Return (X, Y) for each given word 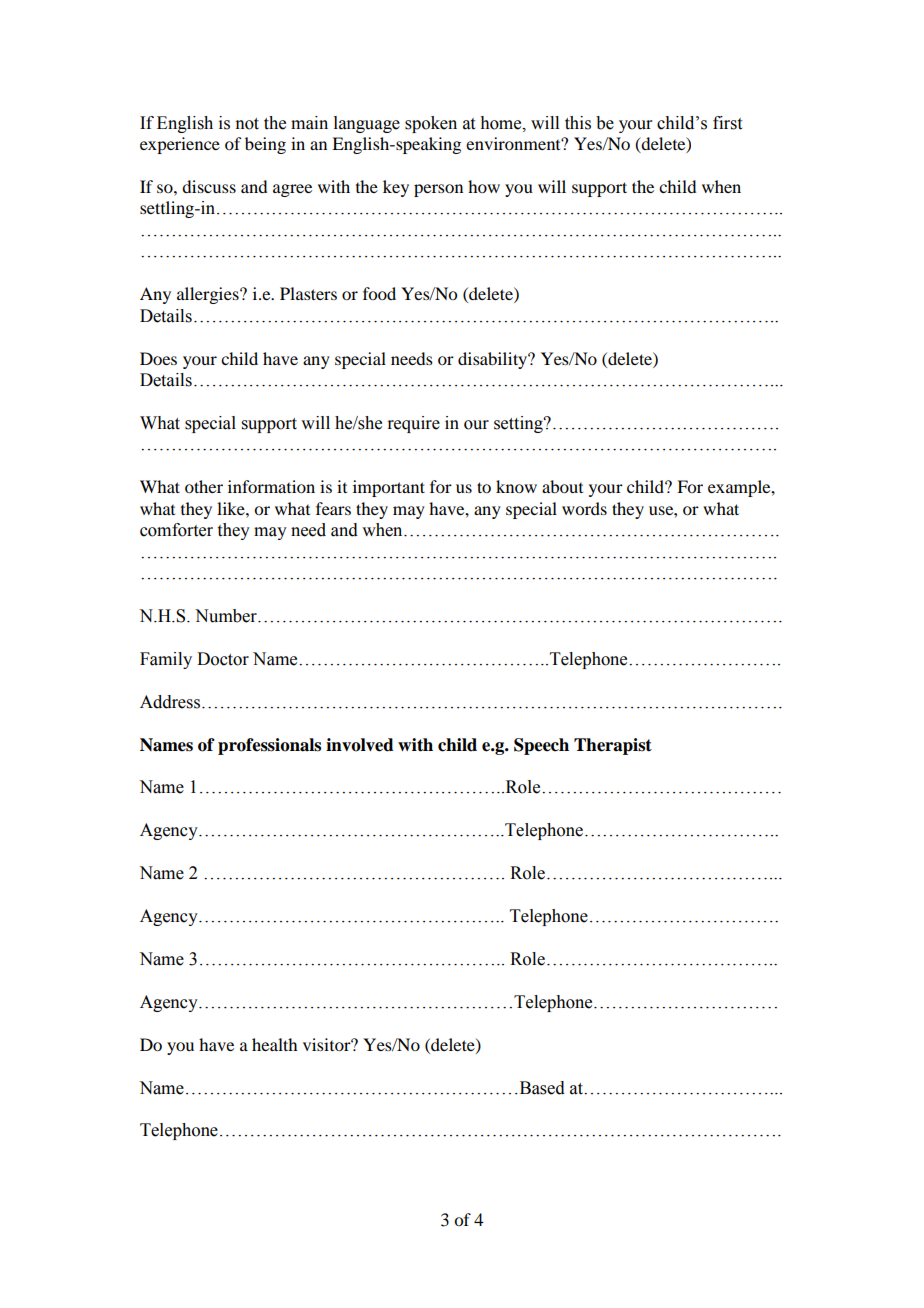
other (204, 486)
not (247, 124)
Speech (541, 746)
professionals (269, 746)
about (562, 486)
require (413, 424)
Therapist (613, 746)
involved (360, 745)
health (274, 1044)
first (727, 123)
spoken (431, 124)
